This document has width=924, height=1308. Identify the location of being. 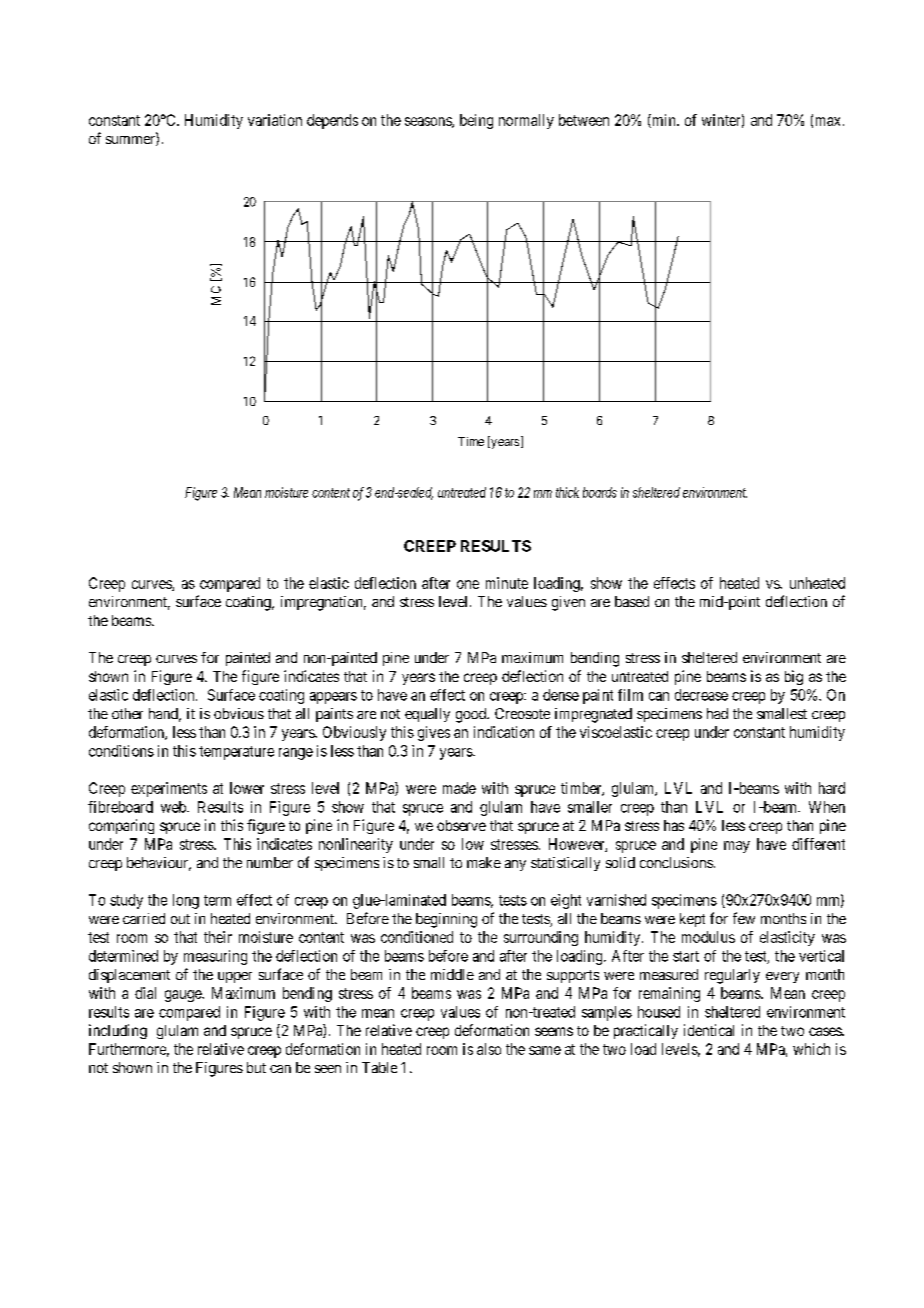
(476, 121).
